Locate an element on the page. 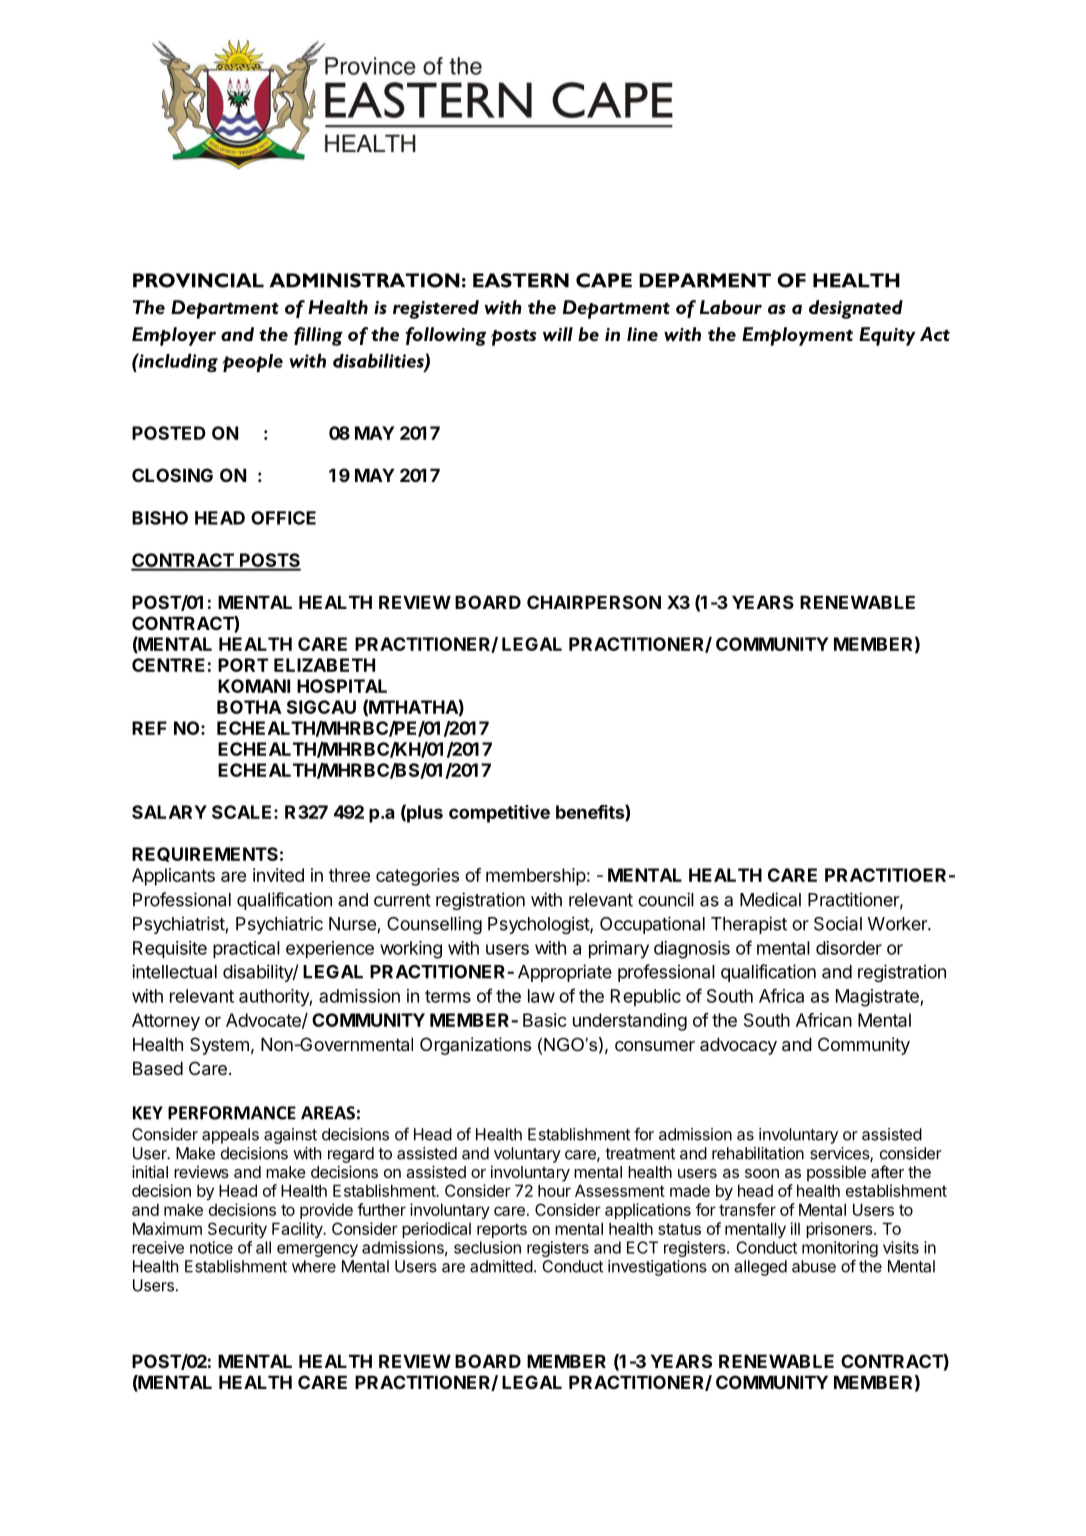 The height and width of the document is (1536, 1086). PROVINCIAL is located at coordinates (198, 280).
